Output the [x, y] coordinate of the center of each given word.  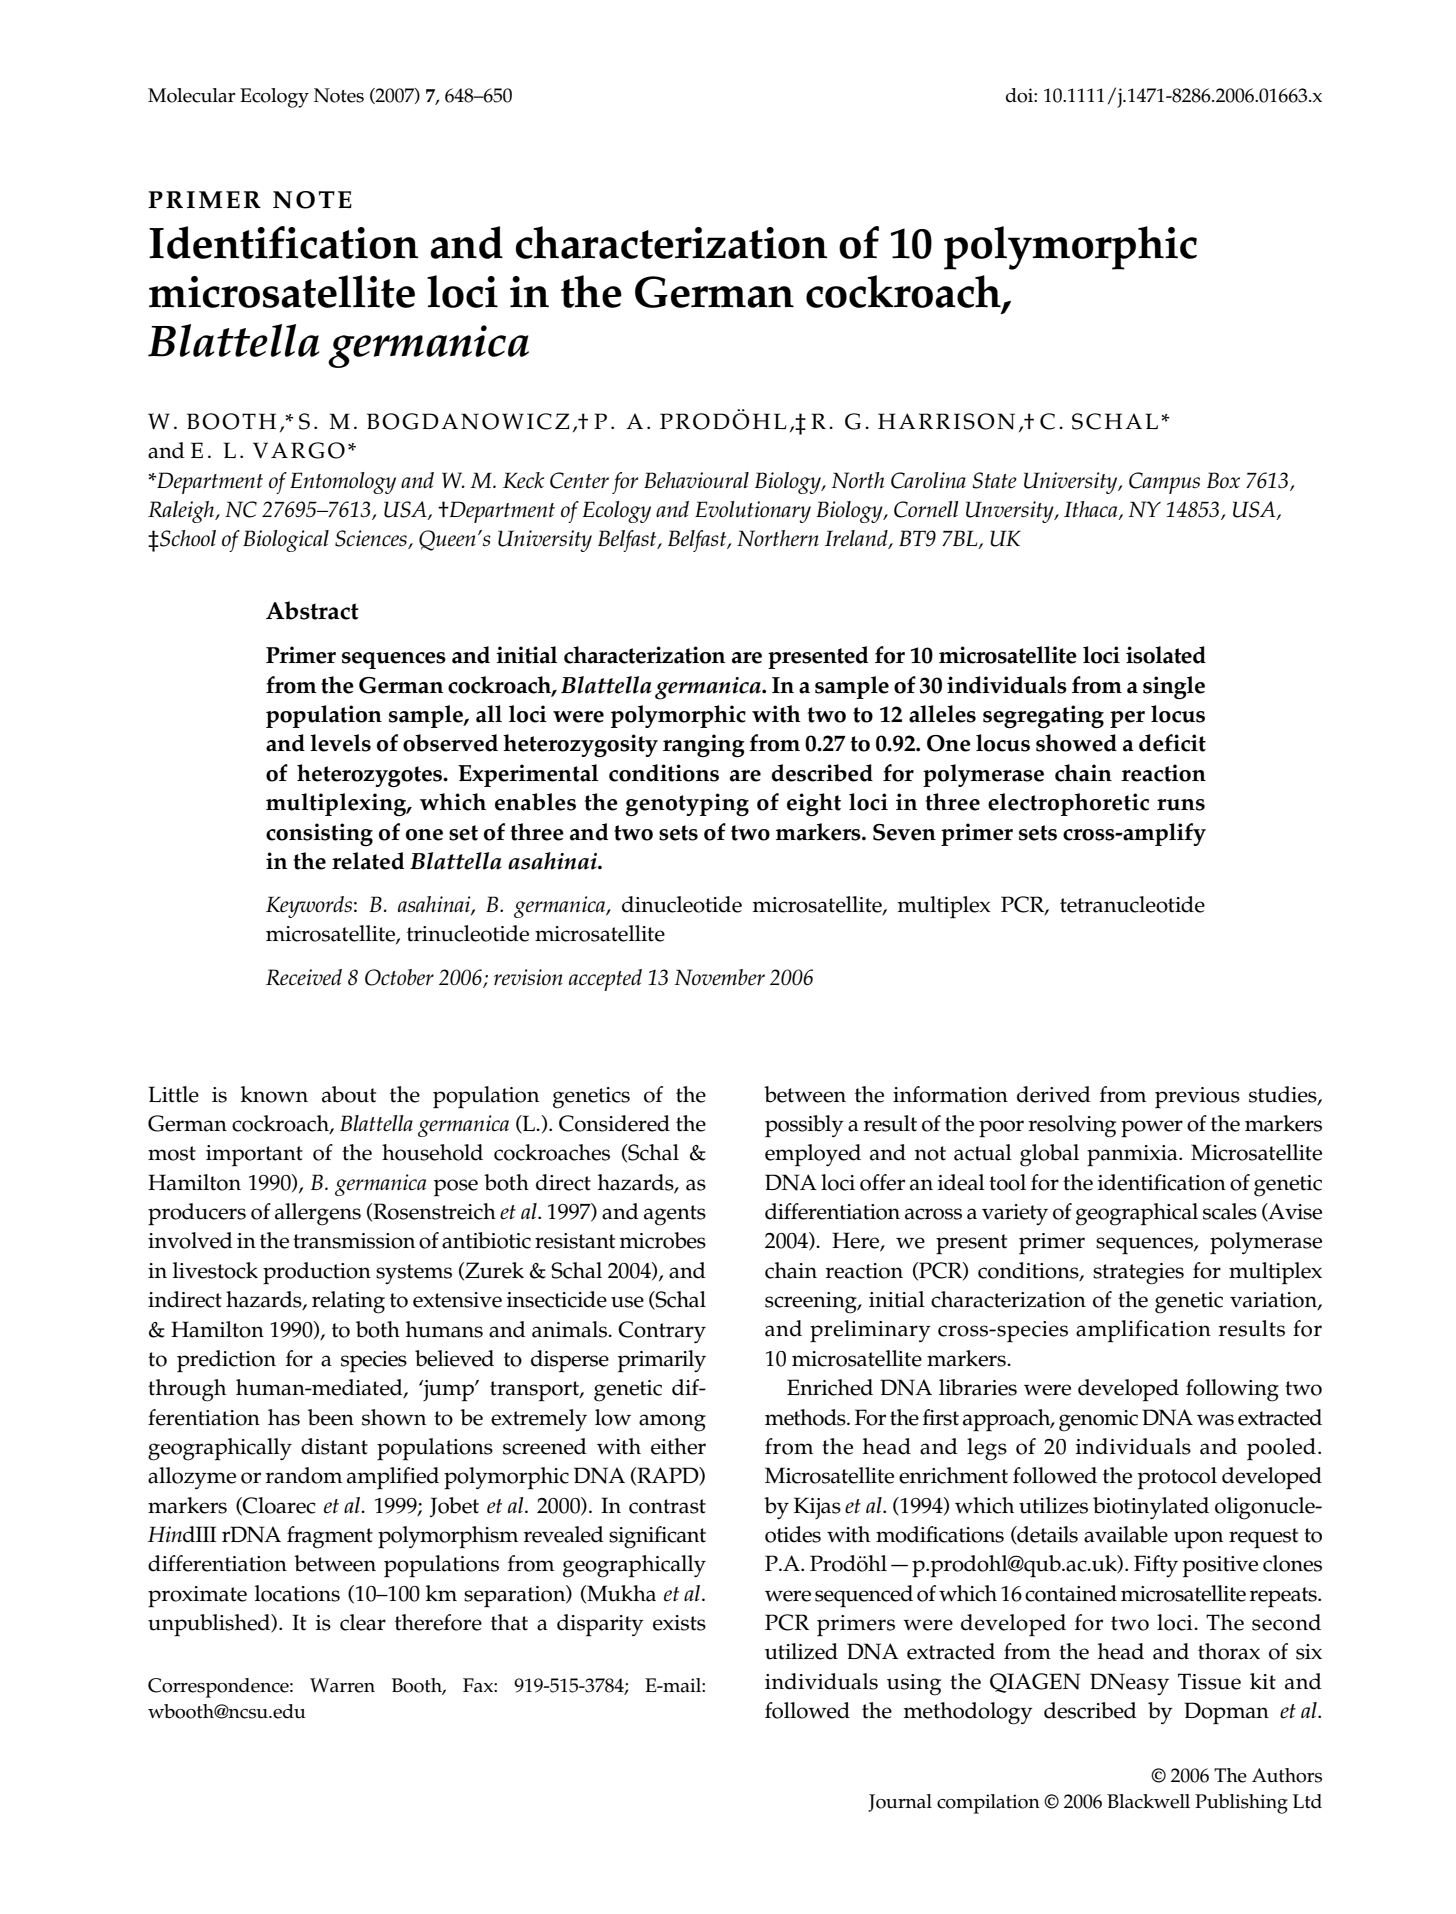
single [1174, 688]
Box [1223, 480]
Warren [342, 1685]
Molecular [191, 95]
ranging [703, 746]
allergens [318, 1214]
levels [340, 743]
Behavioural [696, 480]
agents [675, 1215]
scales [1230, 1211]
